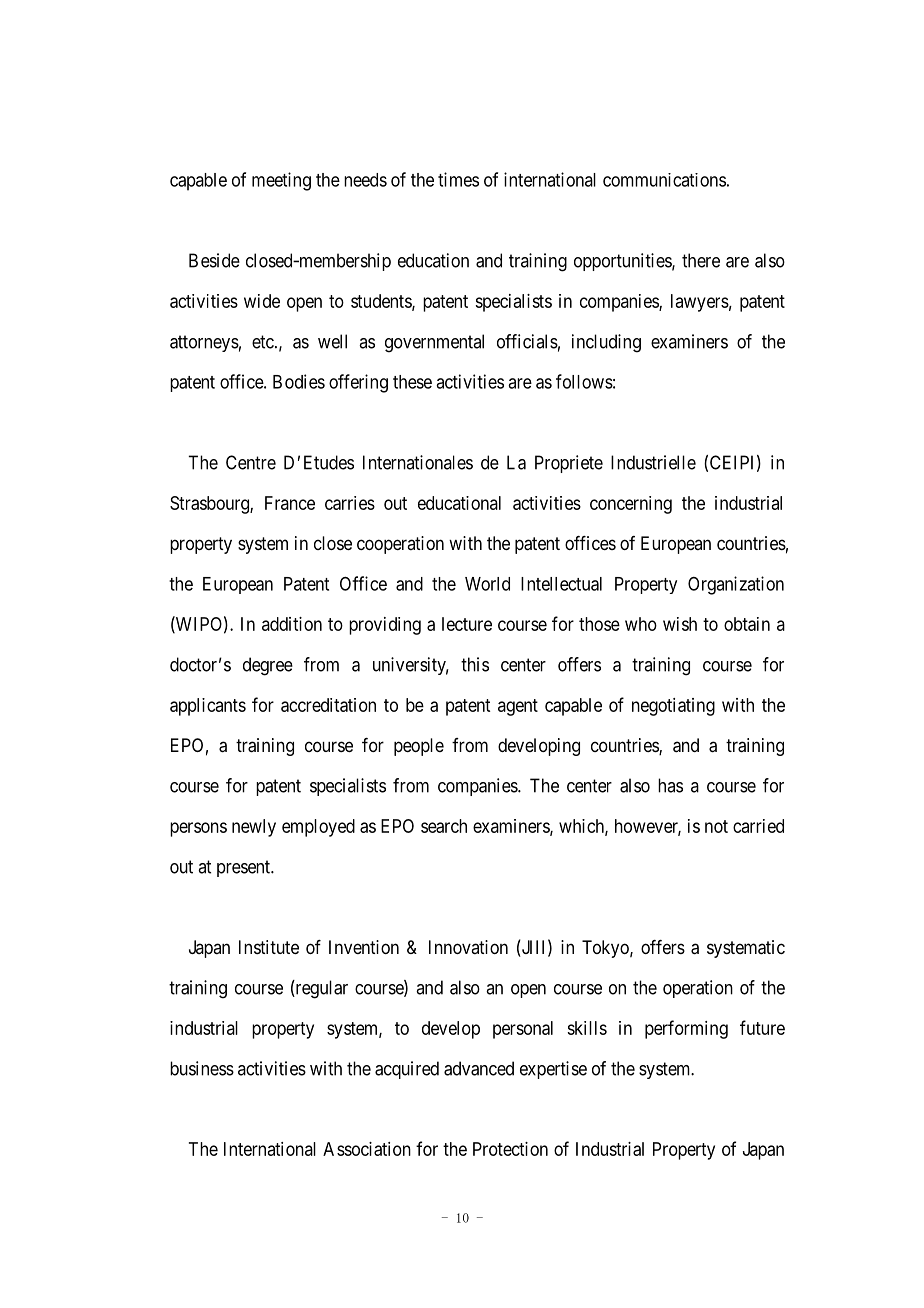 Image resolution: width=924 pixels, height=1308 pixels. Describe the element at coordinates (281, 181) in the image. I see `meeting` at that location.
